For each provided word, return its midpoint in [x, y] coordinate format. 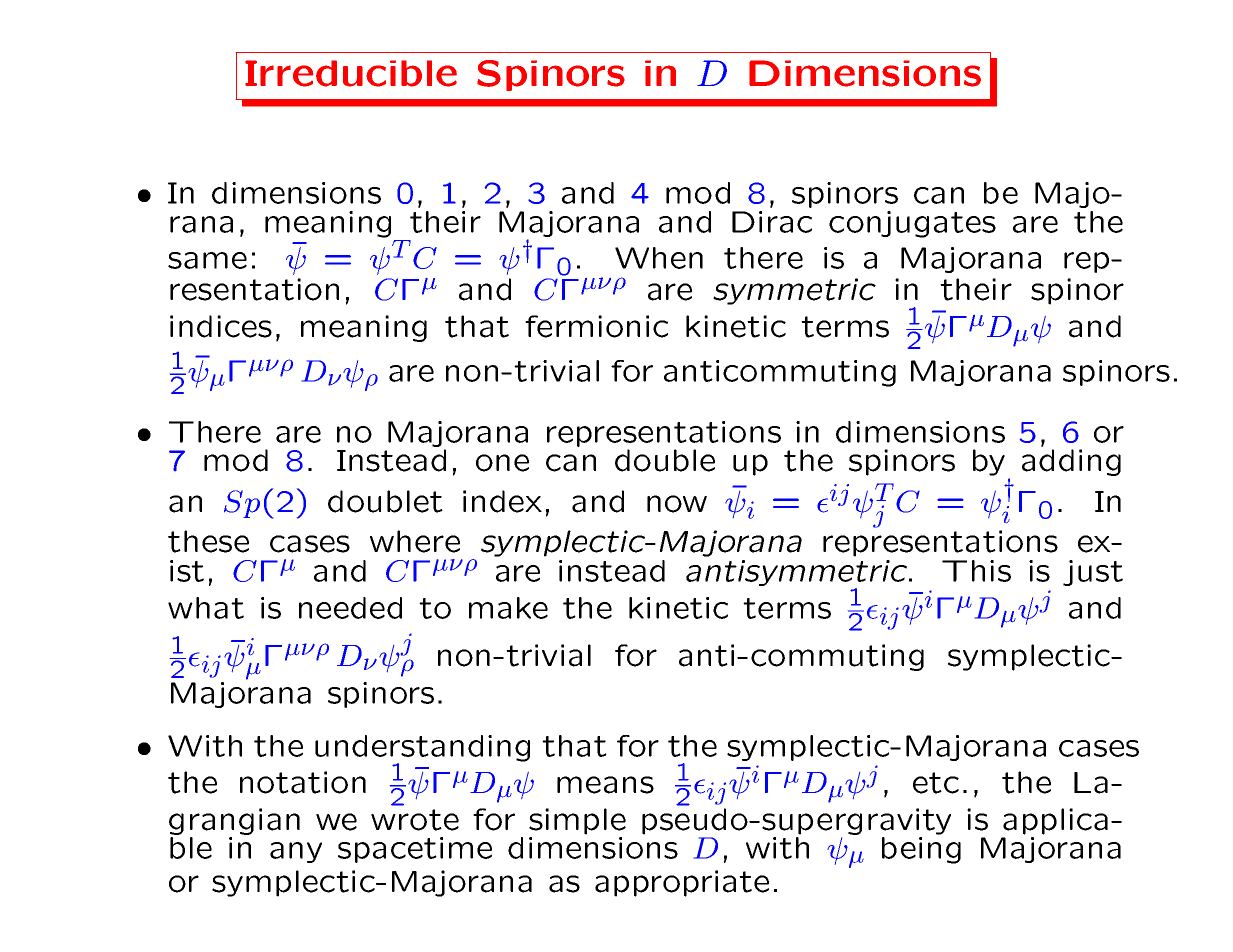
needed [350, 608]
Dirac [772, 222]
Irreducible [351, 73]
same [207, 260]
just [1093, 573]
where [415, 541]
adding [1071, 462]
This [976, 571]
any [296, 852]
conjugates [912, 224]
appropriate [682, 883]
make [508, 608]
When [659, 258]
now [677, 504]
